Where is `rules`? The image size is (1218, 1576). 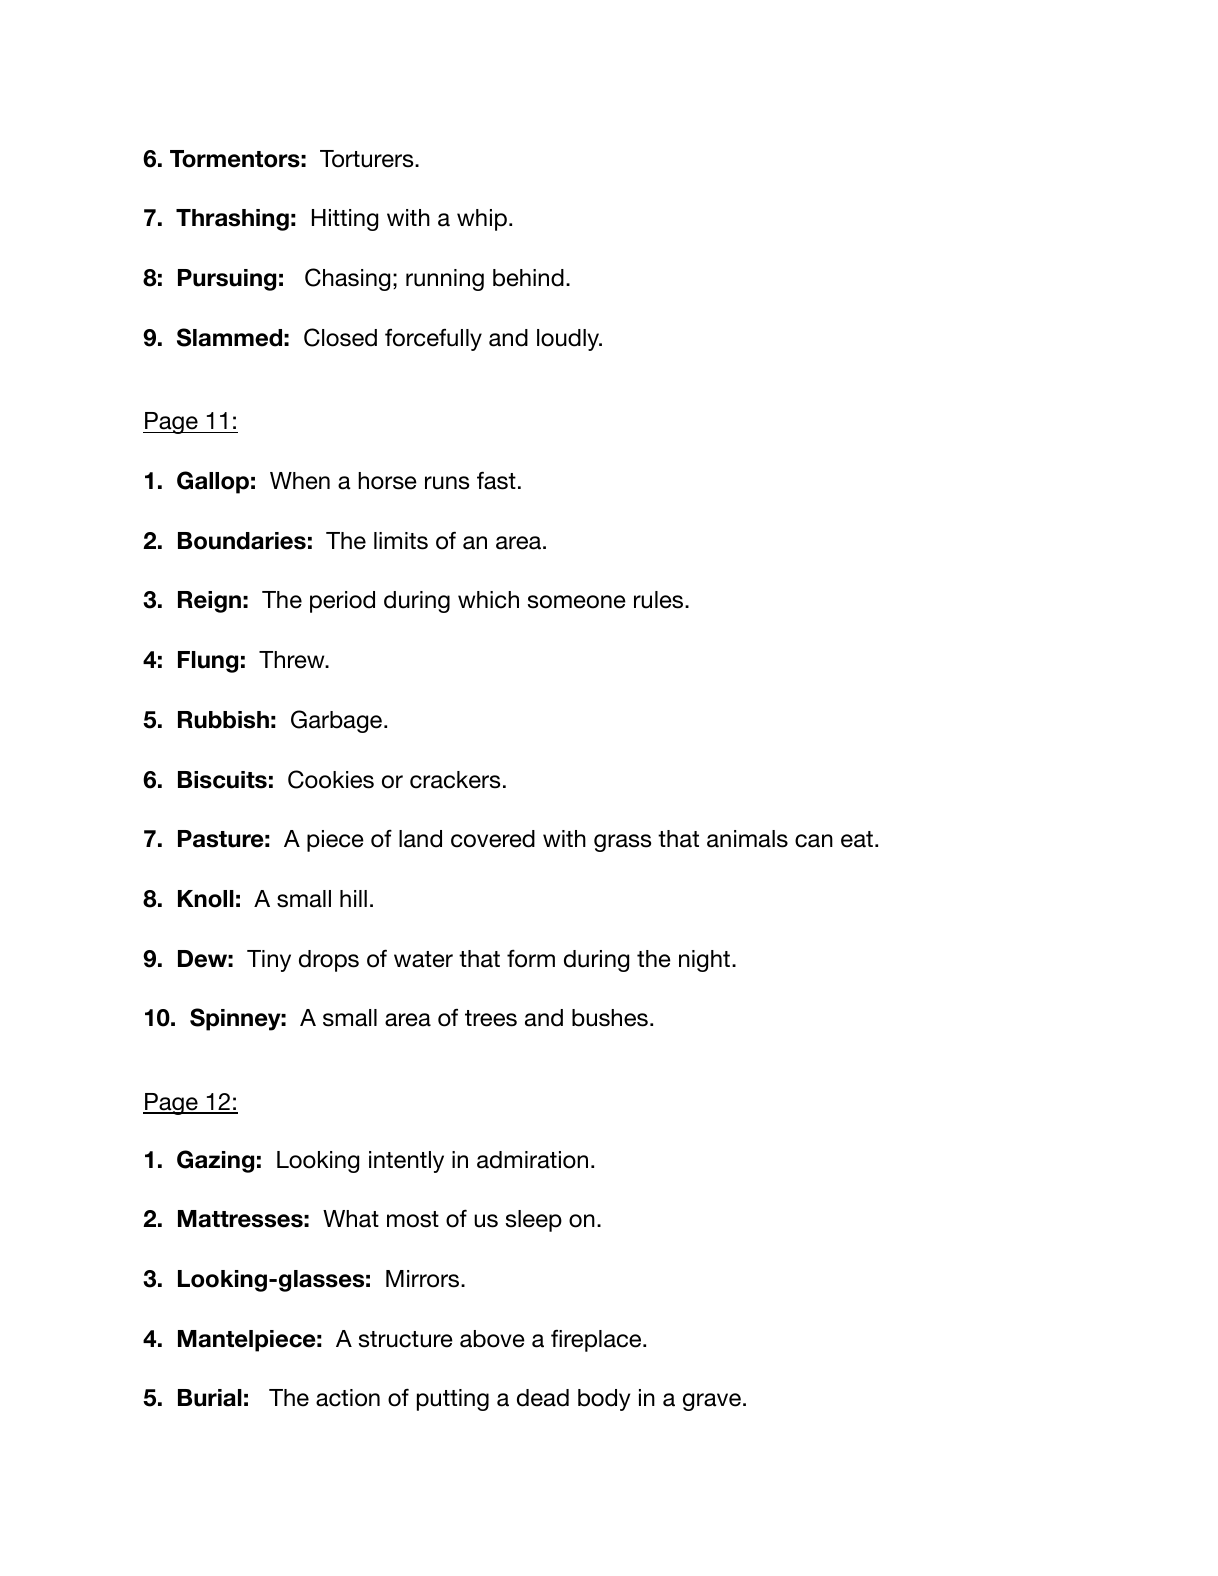
rules is located at coordinates (660, 600).
